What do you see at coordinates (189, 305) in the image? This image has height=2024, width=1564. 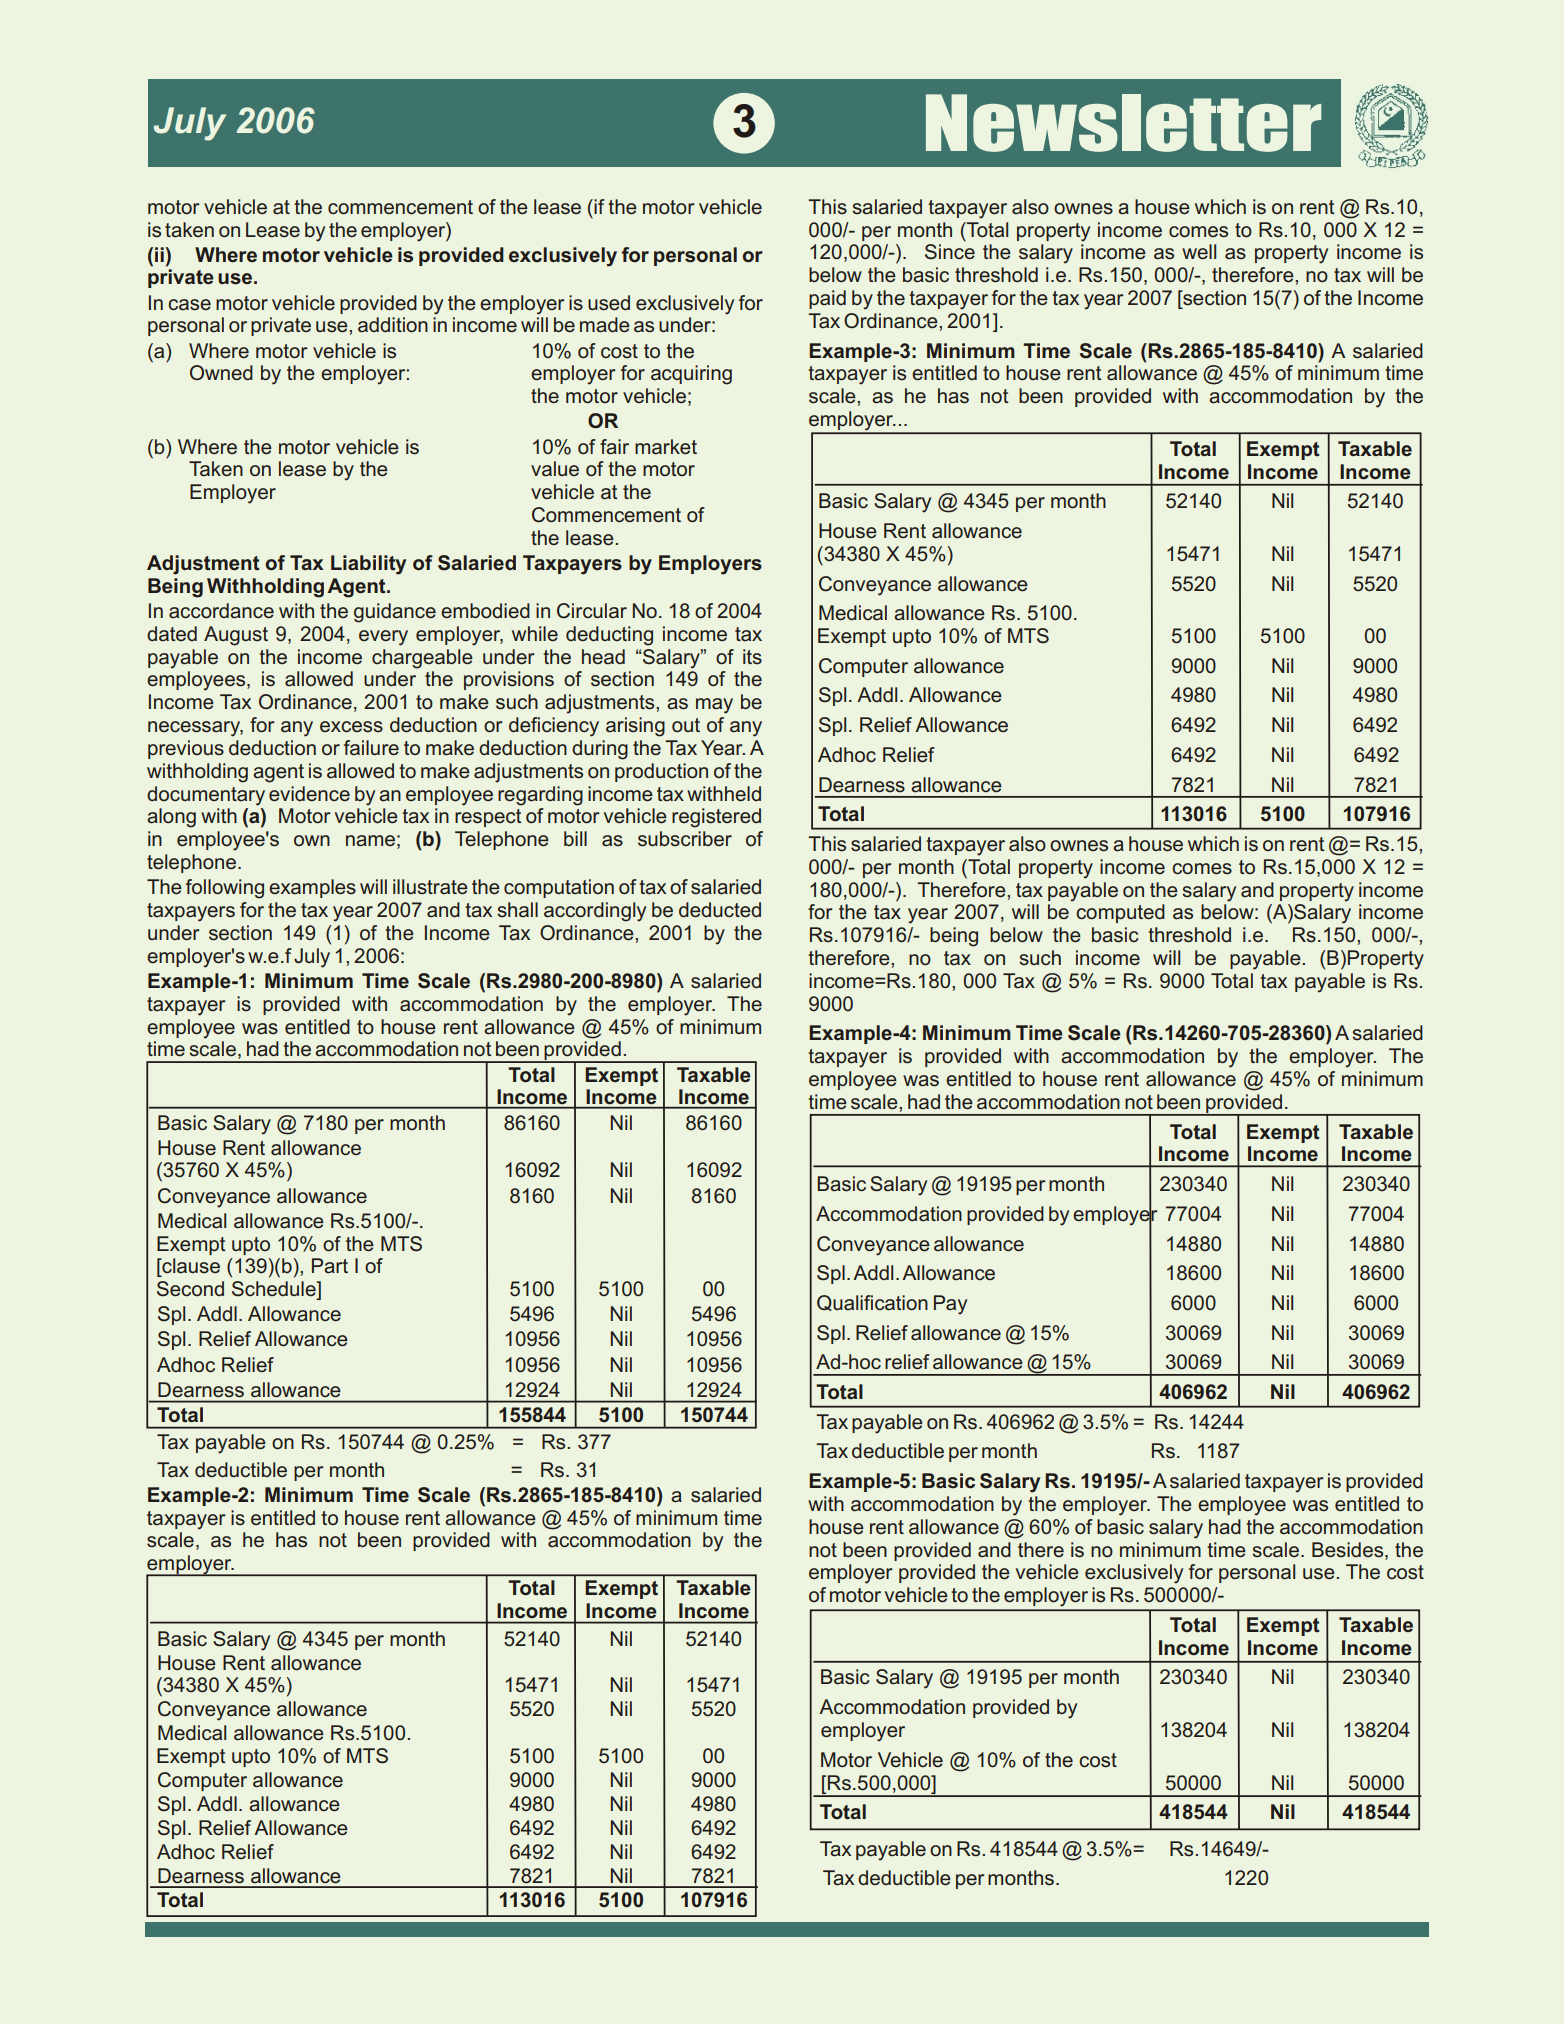 I see `case` at bounding box center [189, 305].
